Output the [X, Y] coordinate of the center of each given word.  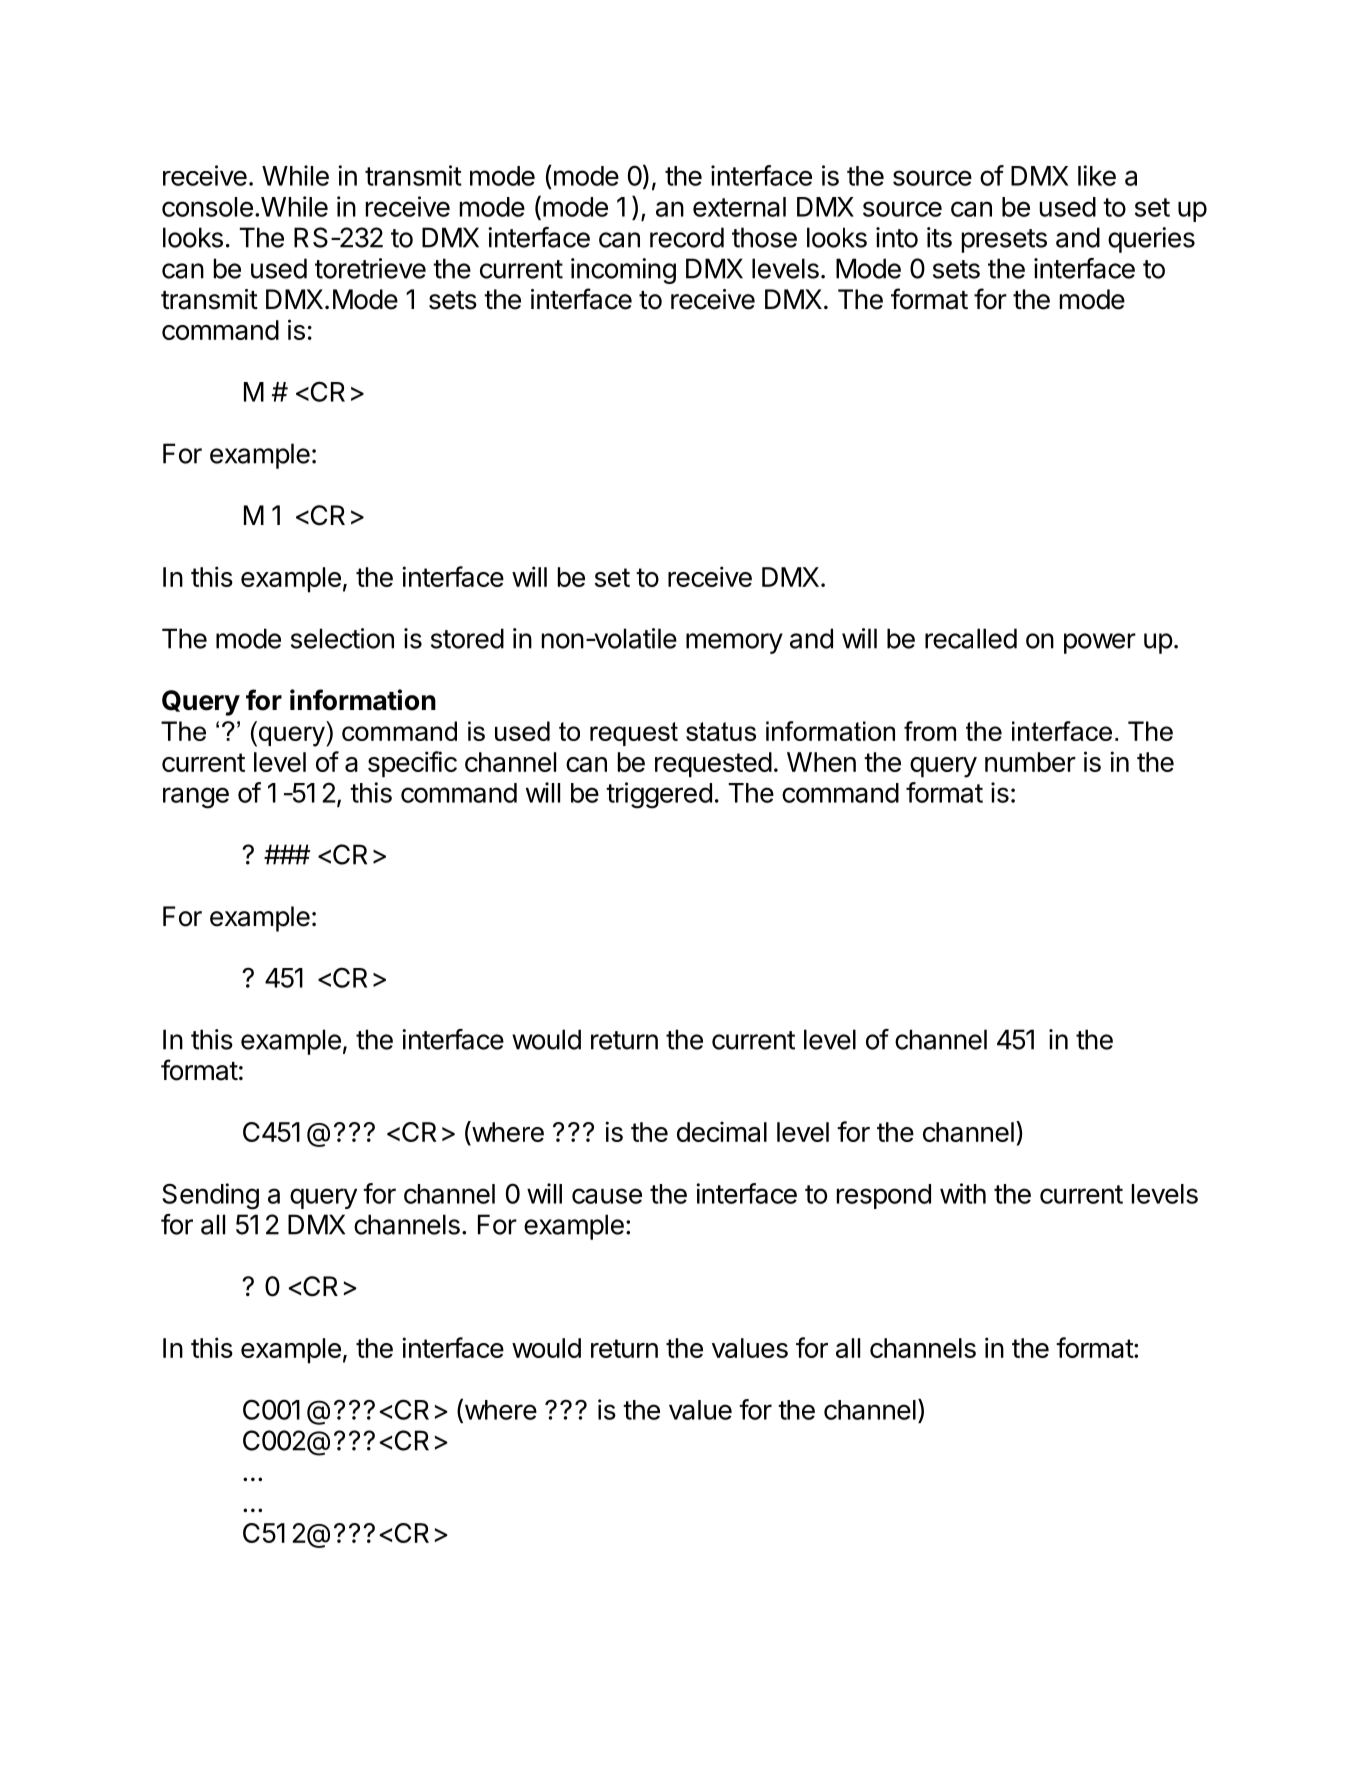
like [1097, 175]
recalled [971, 638]
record [687, 237]
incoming [623, 271]
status [721, 731]
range [196, 798]
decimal [722, 1131]
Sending [210, 1196]
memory [734, 643]
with [963, 1193]
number [1030, 762]
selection [342, 638]
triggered [659, 795]
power [1100, 643]
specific [412, 764]
